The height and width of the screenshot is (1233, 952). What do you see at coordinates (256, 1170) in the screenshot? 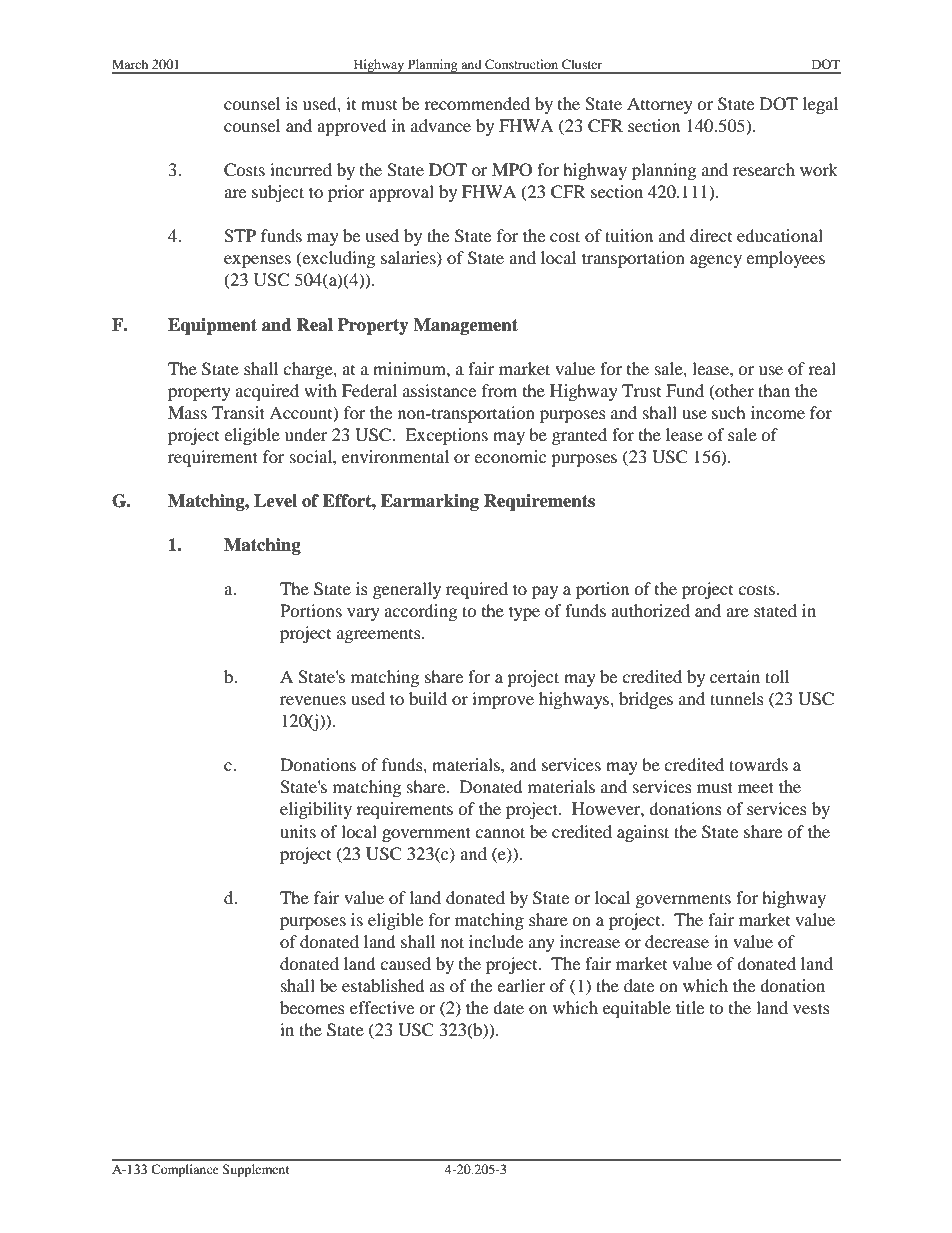
I see `Supplement` at bounding box center [256, 1170].
